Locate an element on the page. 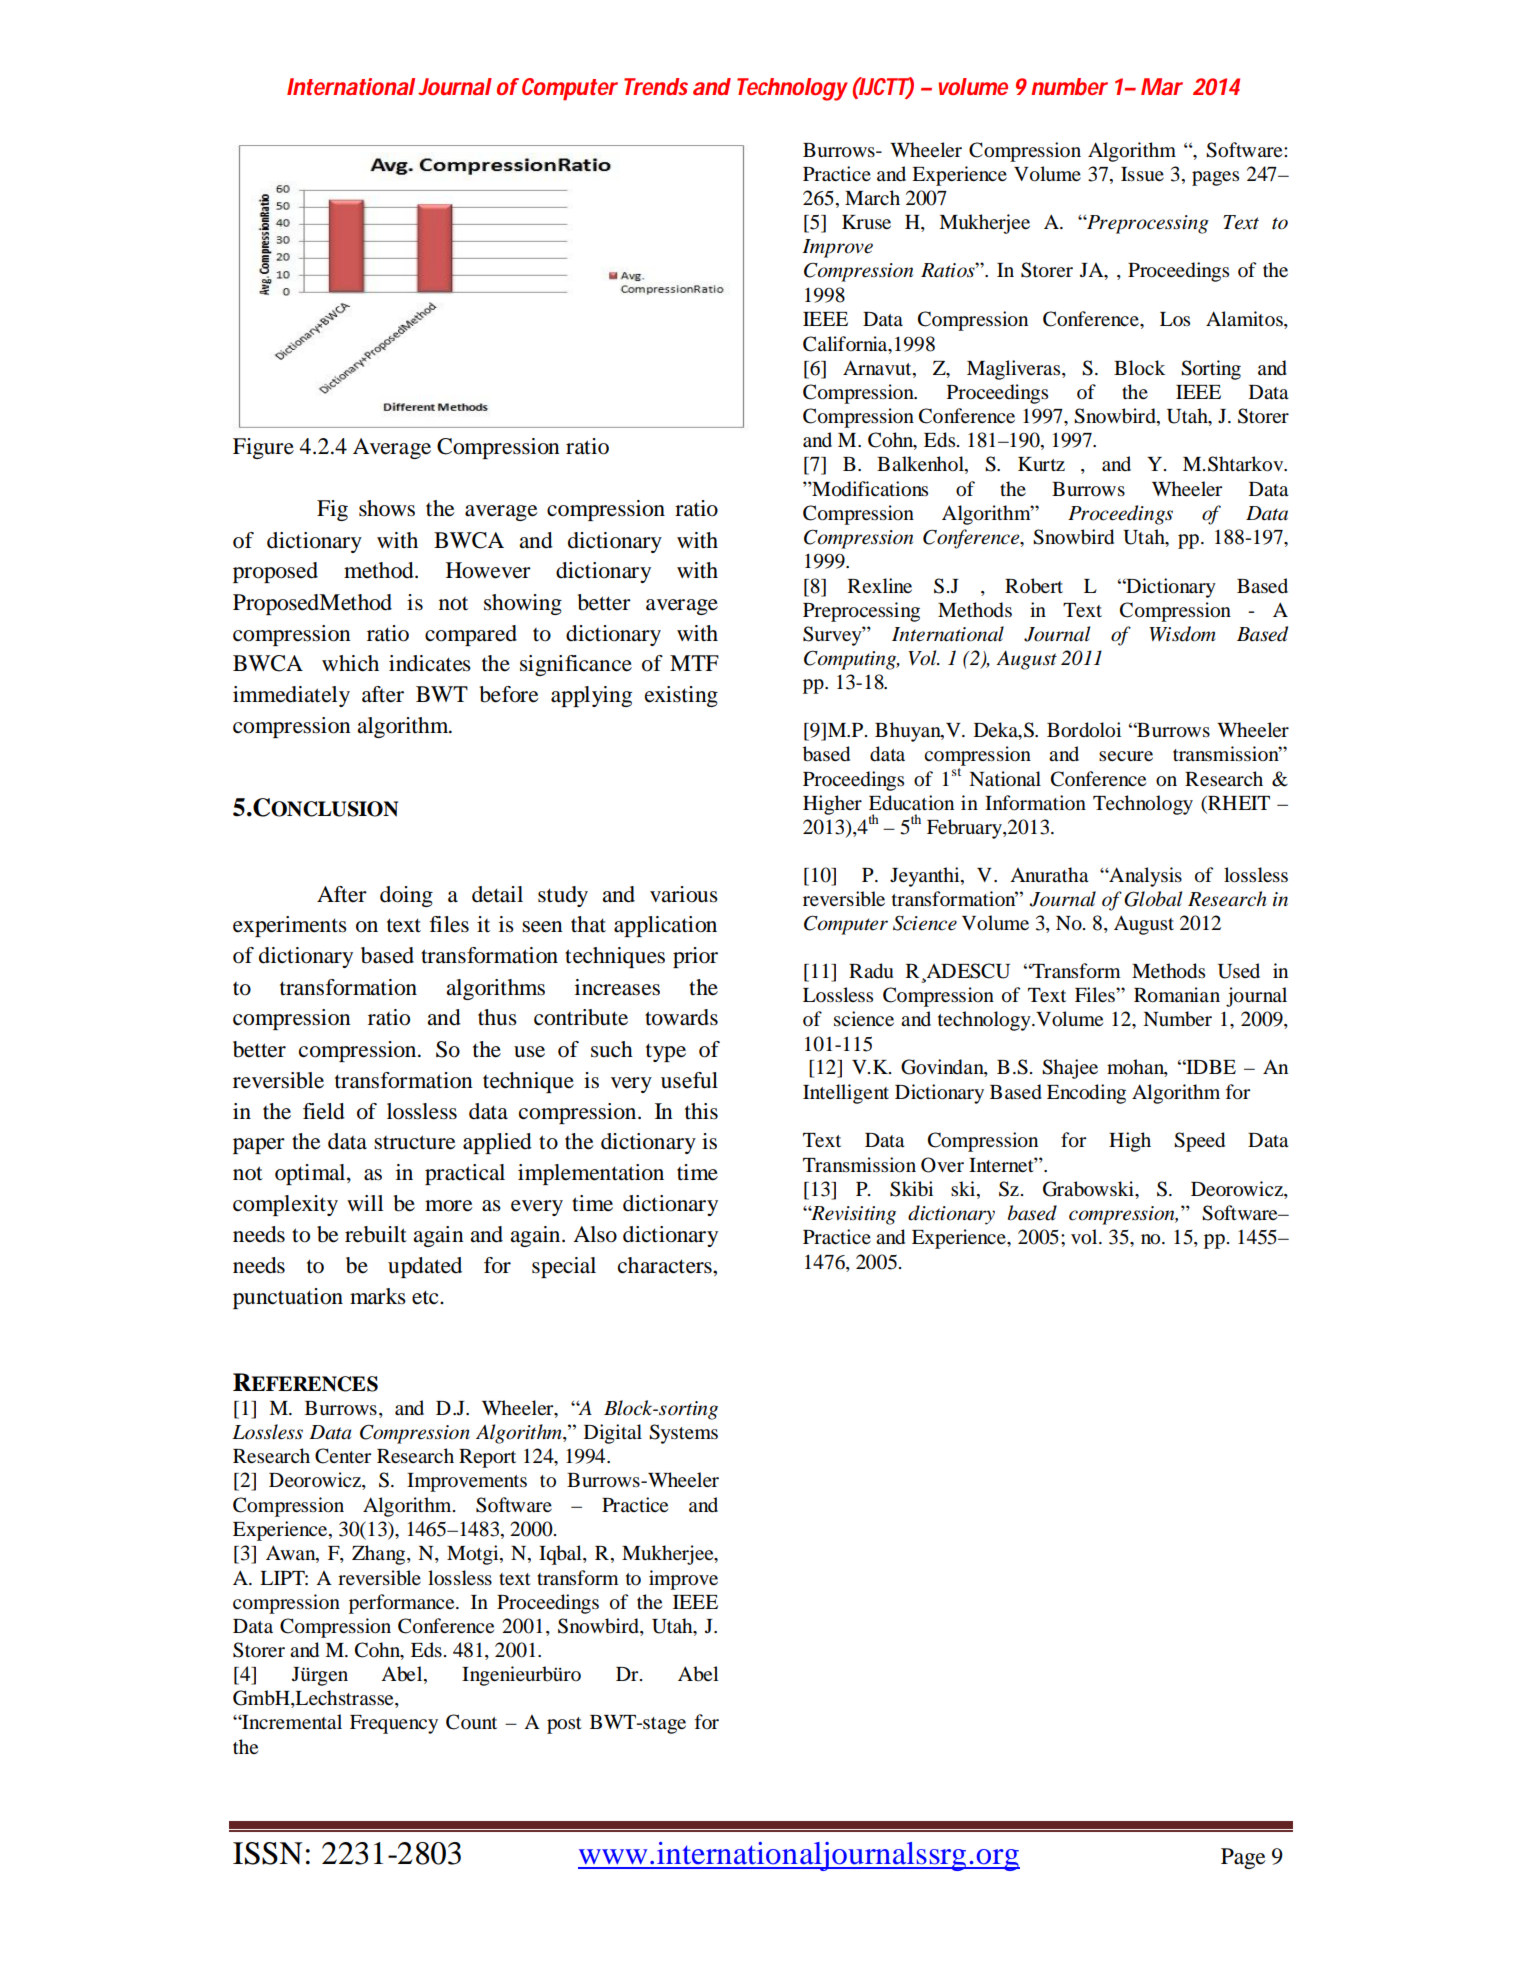 Image resolution: width=1523 pixels, height=1972 pixels. Frequency is located at coordinates (394, 1724).
